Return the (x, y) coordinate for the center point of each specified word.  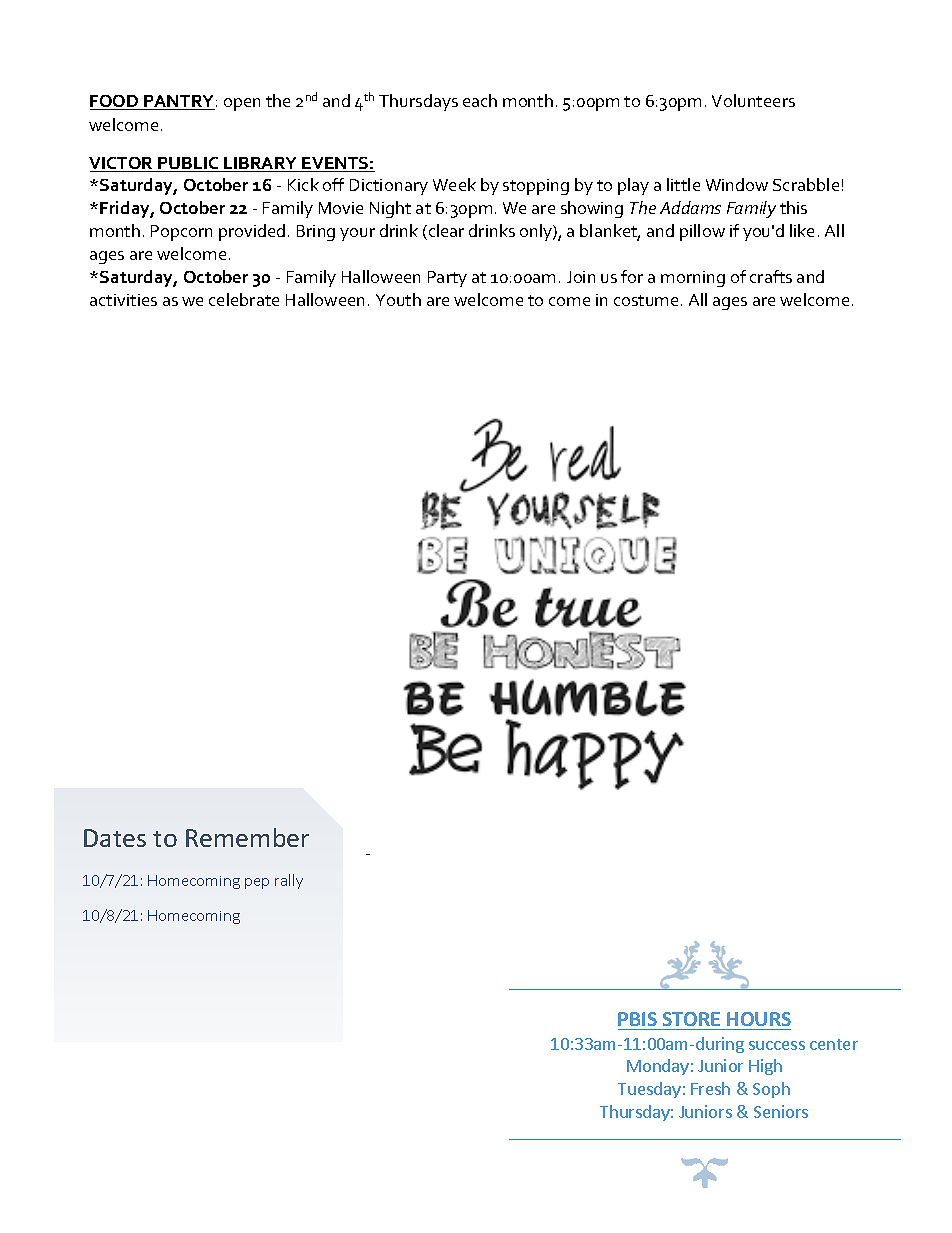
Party (447, 279)
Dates (115, 838)
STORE (691, 1019)
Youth (398, 299)
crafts (771, 276)
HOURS (759, 1019)
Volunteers (753, 100)
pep (257, 883)
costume (646, 300)
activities (123, 300)
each (480, 100)
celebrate (244, 299)
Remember (247, 837)
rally (289, 881)
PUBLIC (188, 164)
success (777, 1045)
